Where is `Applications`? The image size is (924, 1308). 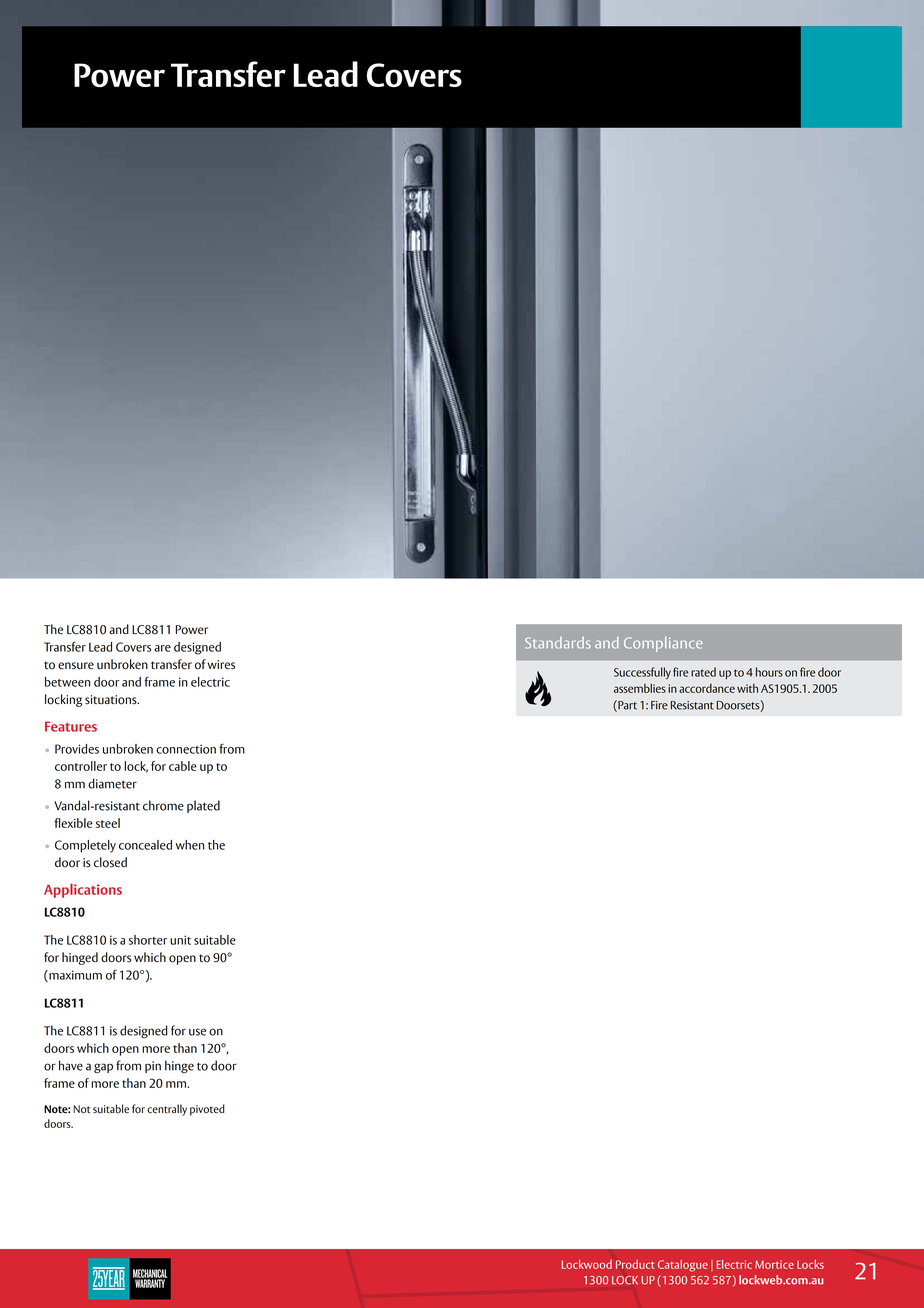 Applications is located at coordinates (83, 891).
